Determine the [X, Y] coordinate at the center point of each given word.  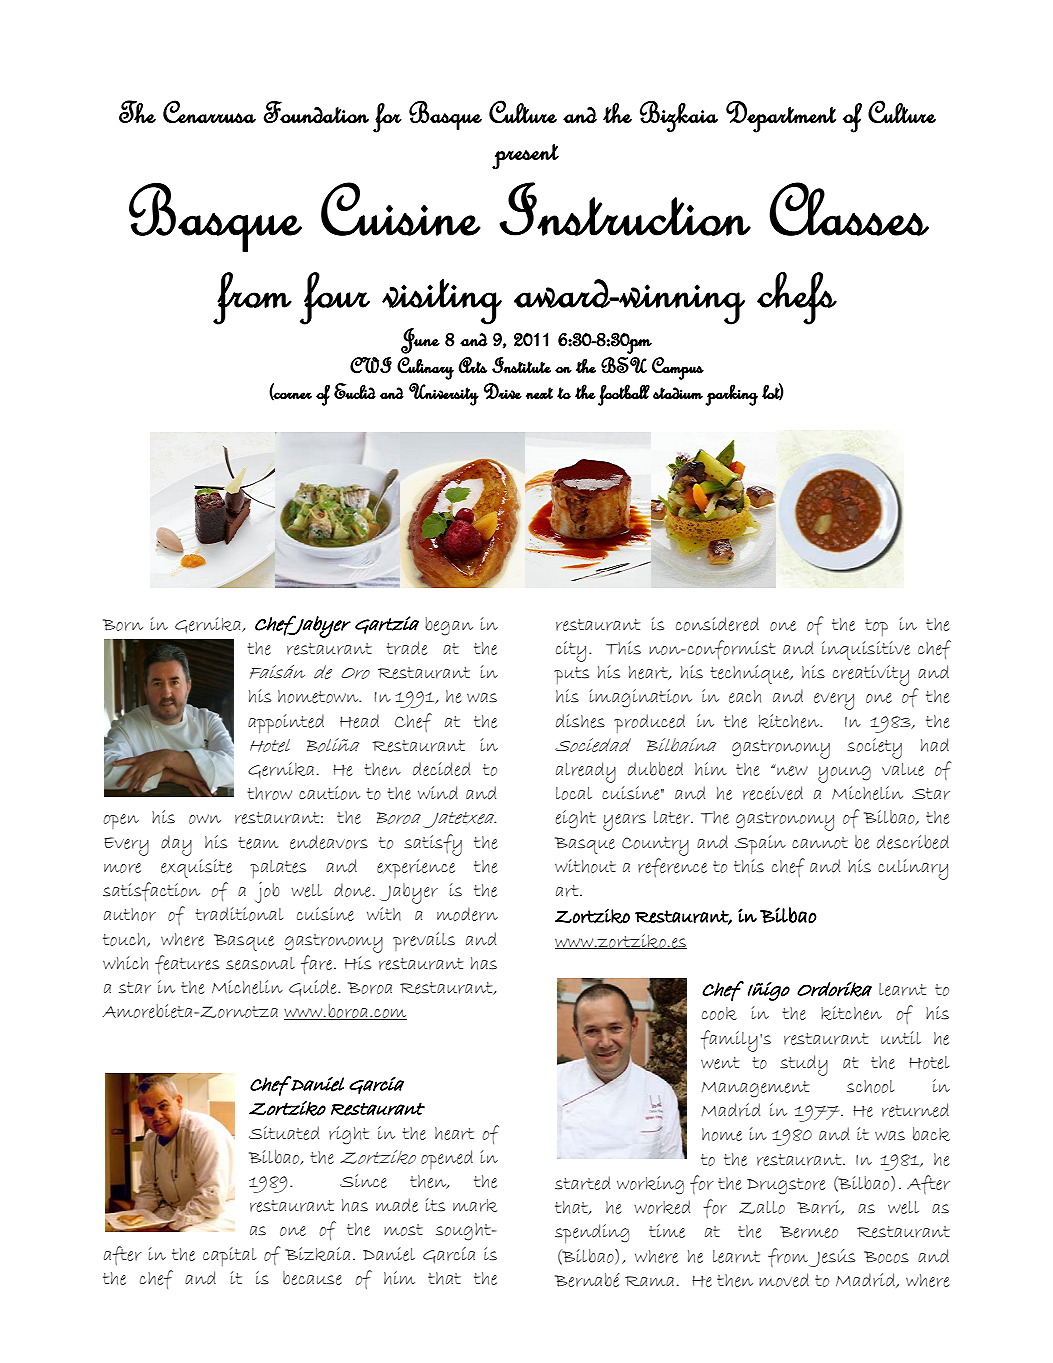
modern [467, 914]
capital [229, 1256]
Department [781, 116]
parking [731, 395]
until [901, 1037]
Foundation [316, 112]
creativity [871, 675]
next [539, 393]
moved [784, 1280]
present [525, 156]
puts [571, 675]
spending [592, 1233]
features [187, 964]
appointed [286, 723]
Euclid [355, 391]
